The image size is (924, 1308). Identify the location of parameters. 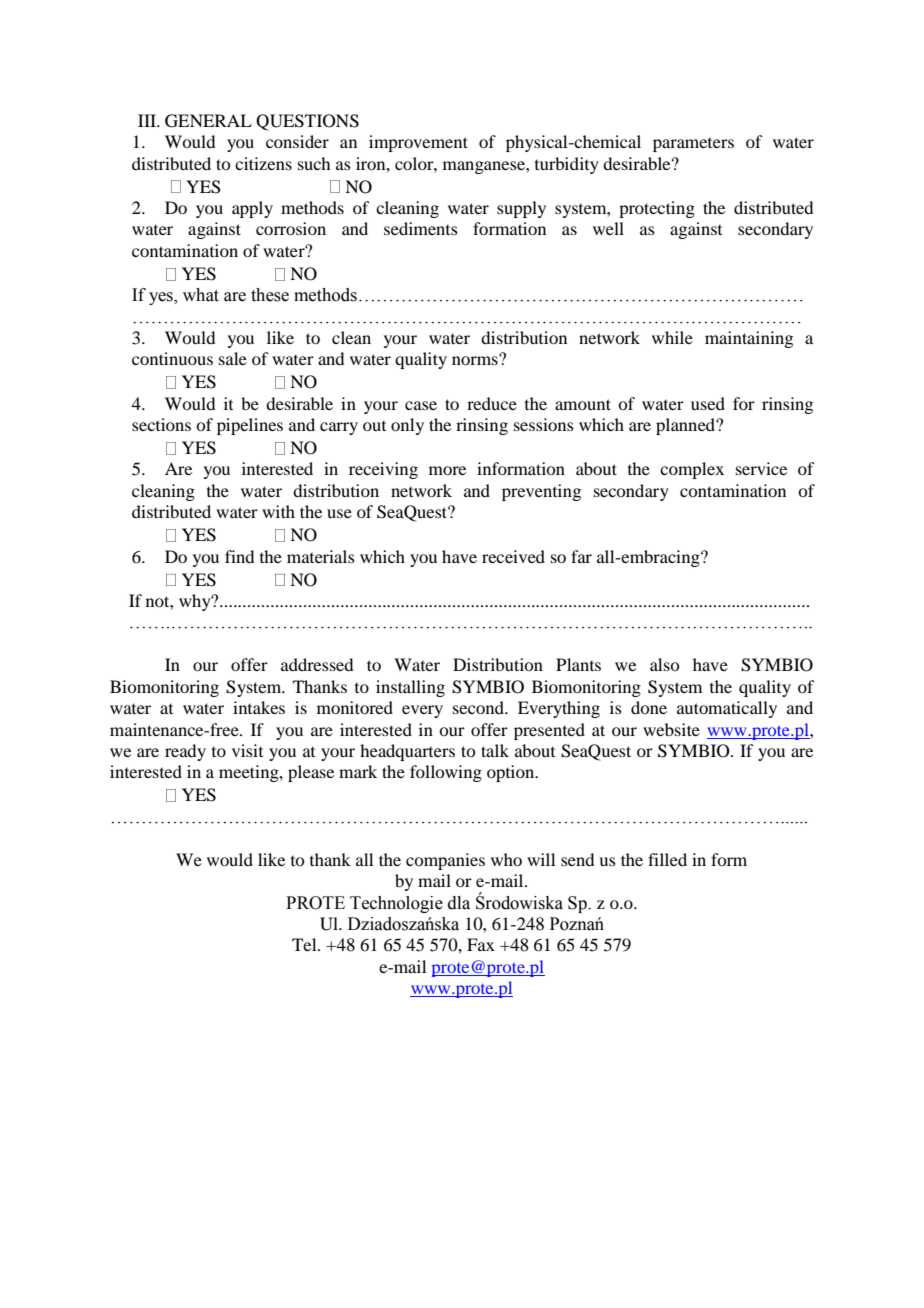
(693, 145).
